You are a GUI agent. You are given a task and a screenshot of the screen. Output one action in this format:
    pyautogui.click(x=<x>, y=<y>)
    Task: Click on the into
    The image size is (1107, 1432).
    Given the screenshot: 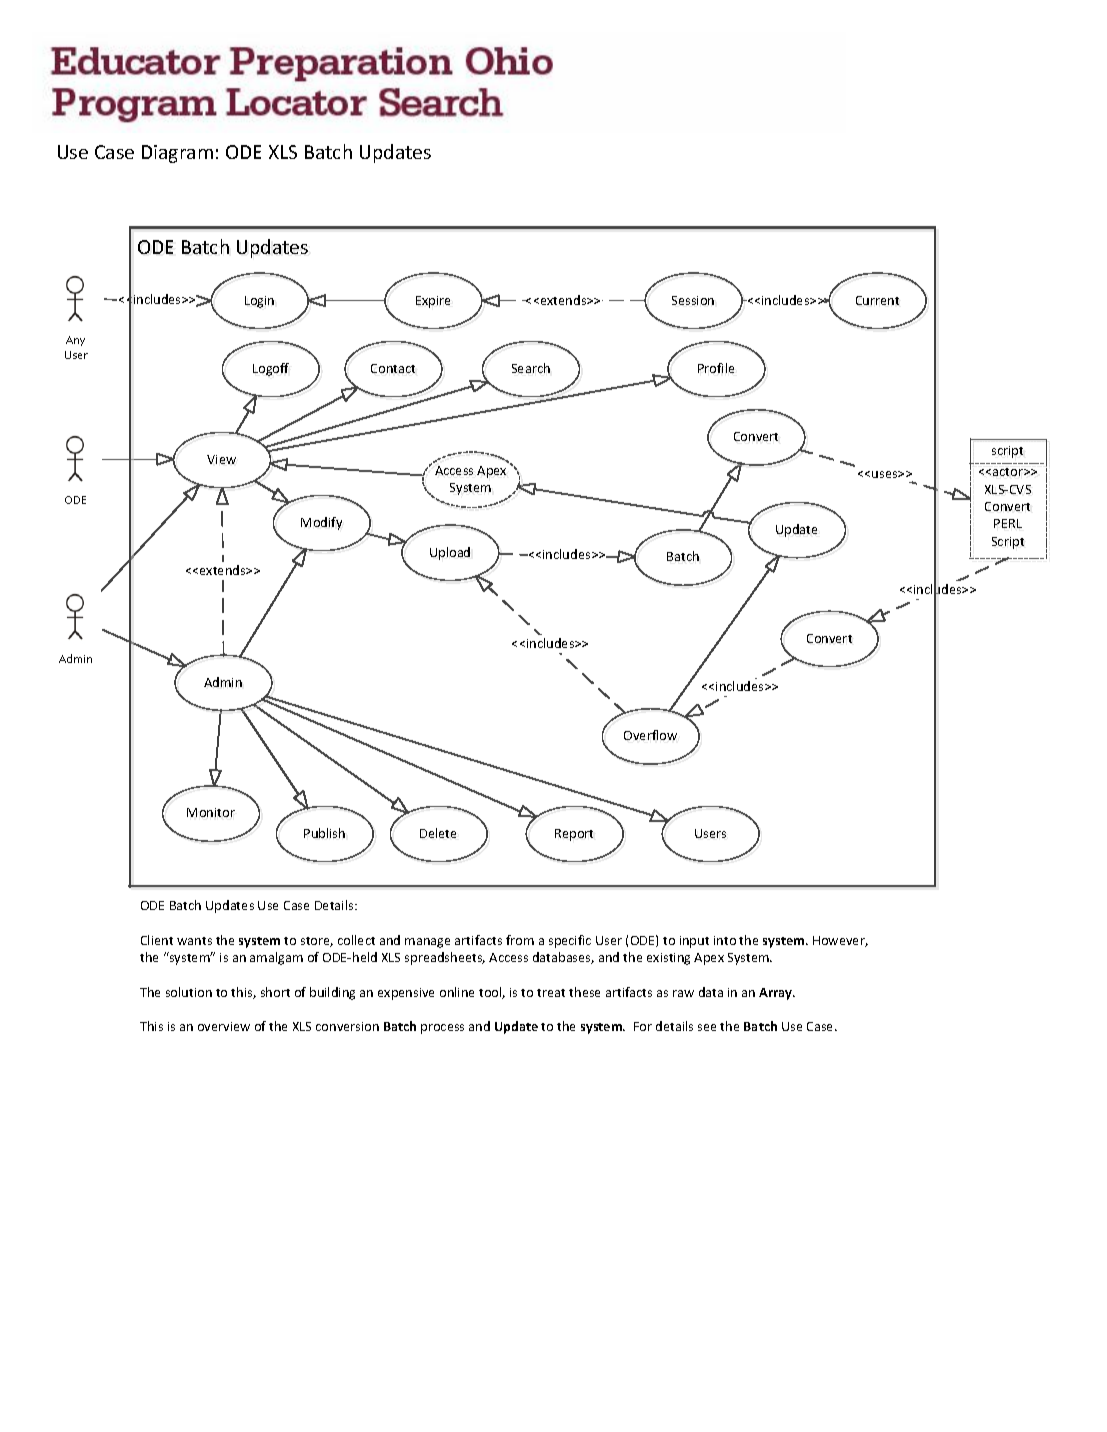 What is the action you would take?
    pyautogui.click(x=725, y=940)
